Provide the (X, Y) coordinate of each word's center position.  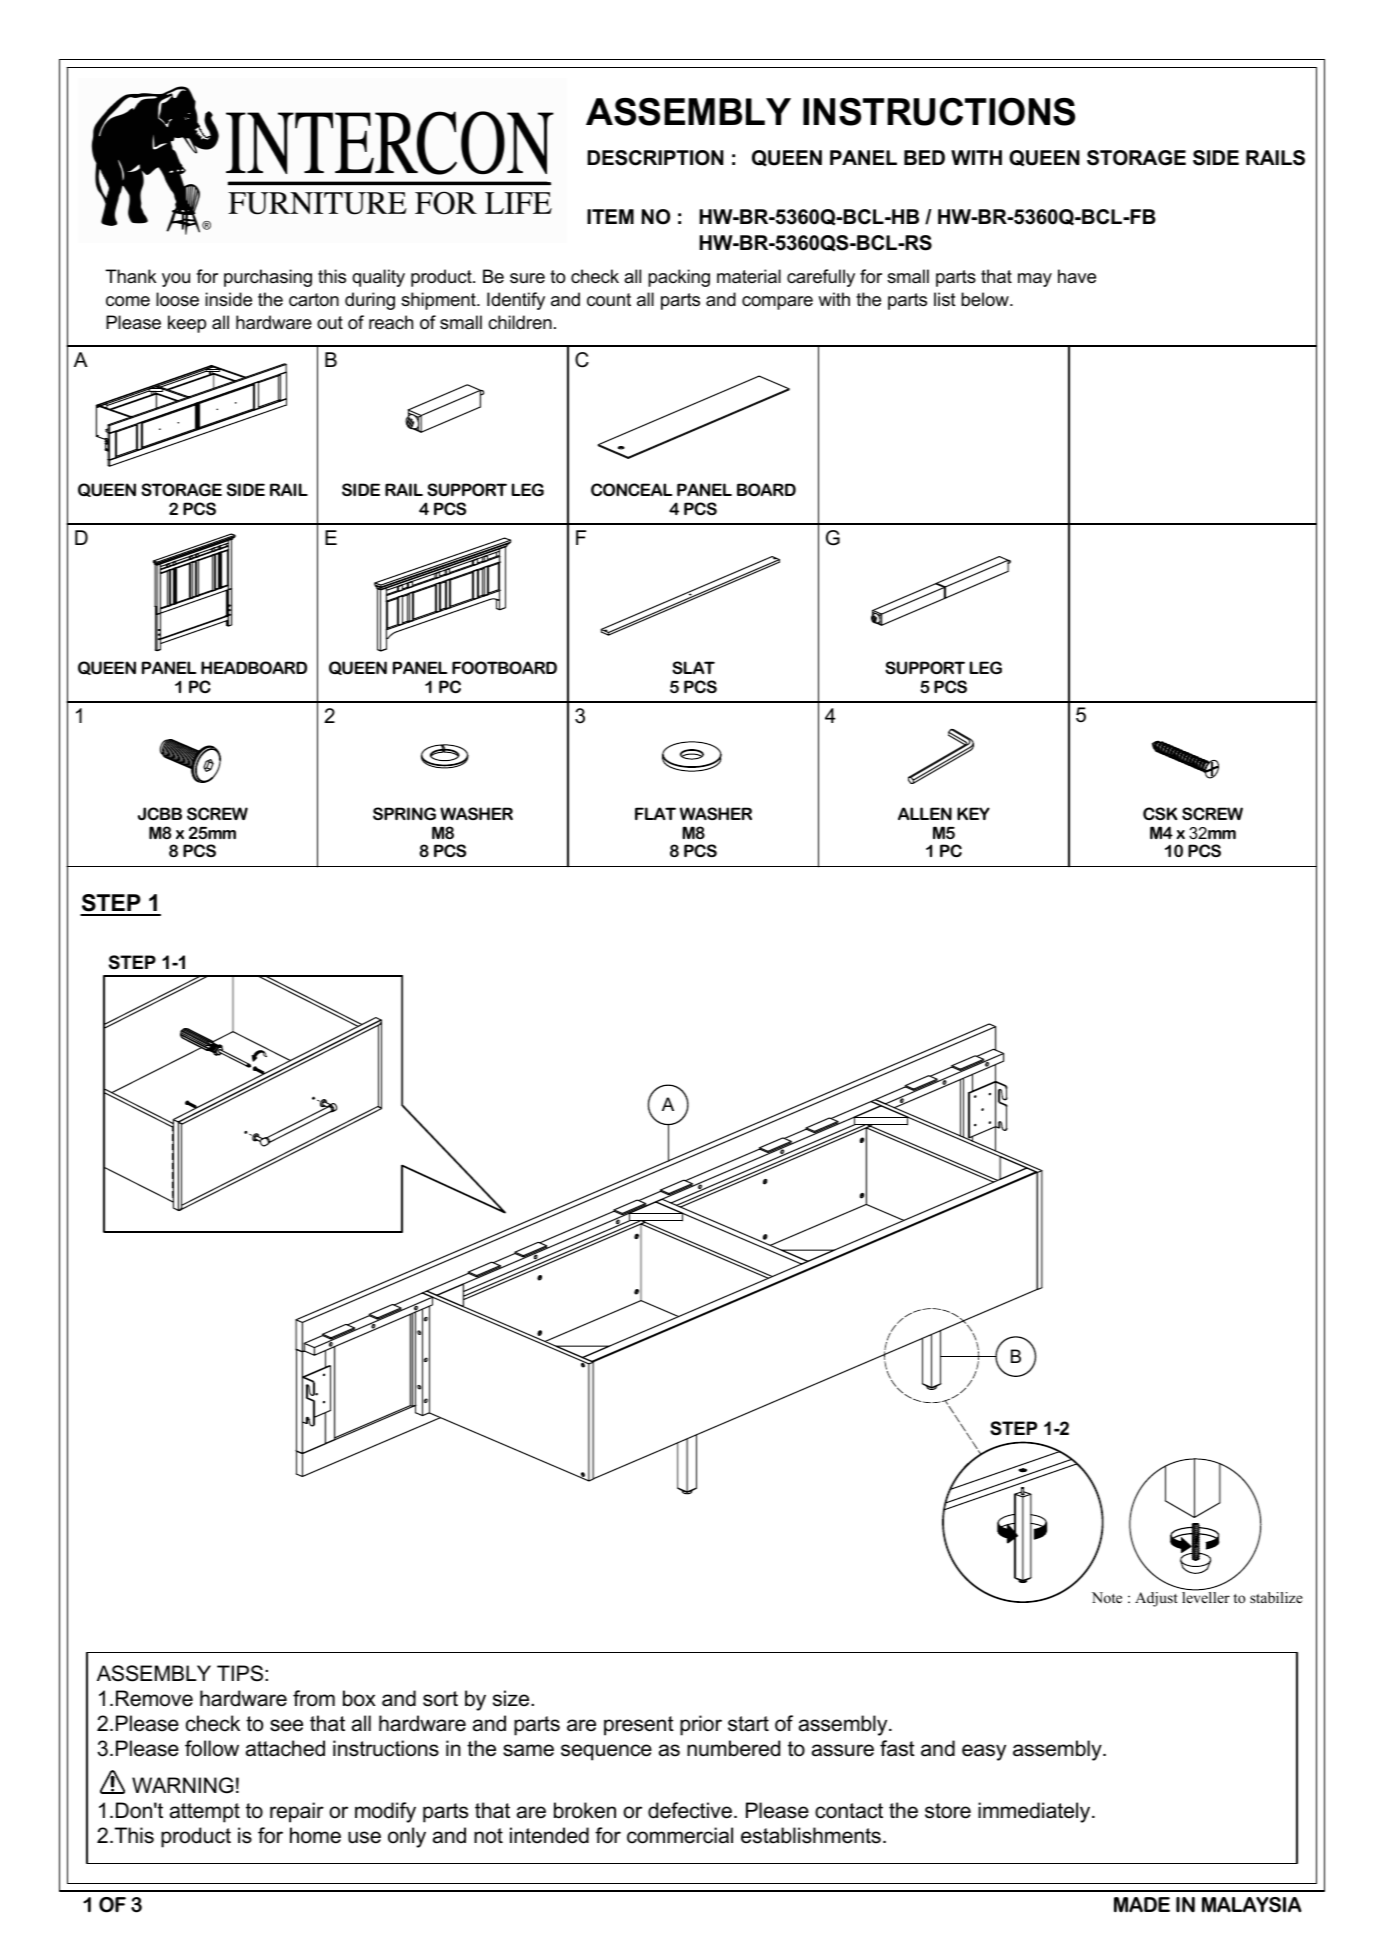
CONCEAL (631, 489)
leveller (1206, 1596)
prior (701, 1725)
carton (314, 300)
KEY (973, 813)
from (314, 1698)
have (1077, 276)
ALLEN (925, 813)
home (315, 1835)
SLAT (693, 667)
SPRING (404, 813)
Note (1107, 1597)
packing (679, 278)
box (359, 1698)
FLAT (655, 813)
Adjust (1156, 1599)
